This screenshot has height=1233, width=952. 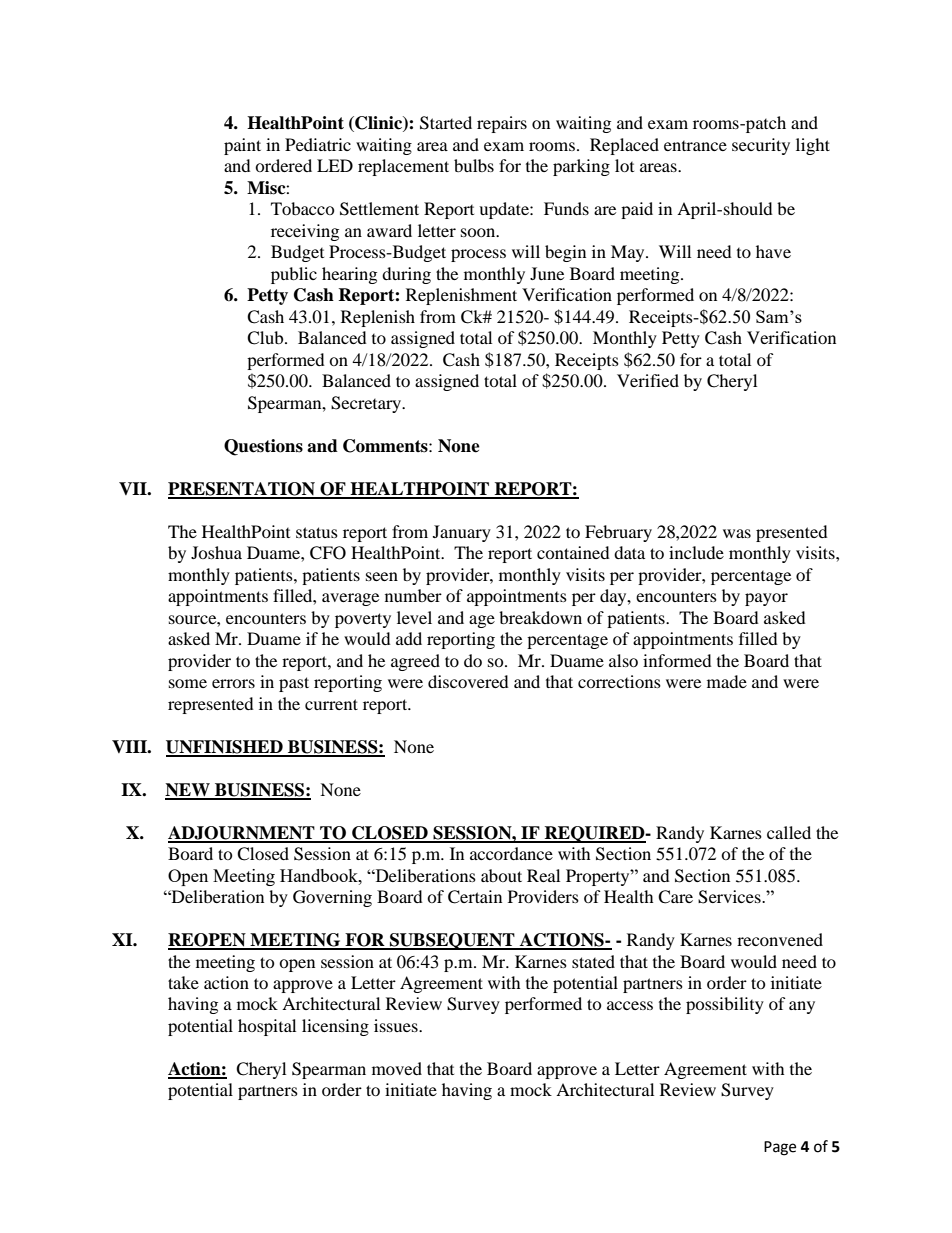 What do you see at coordinates (267, 1027) in the screenshot?
I see `hospital` at bounding box center [267, 1027].
